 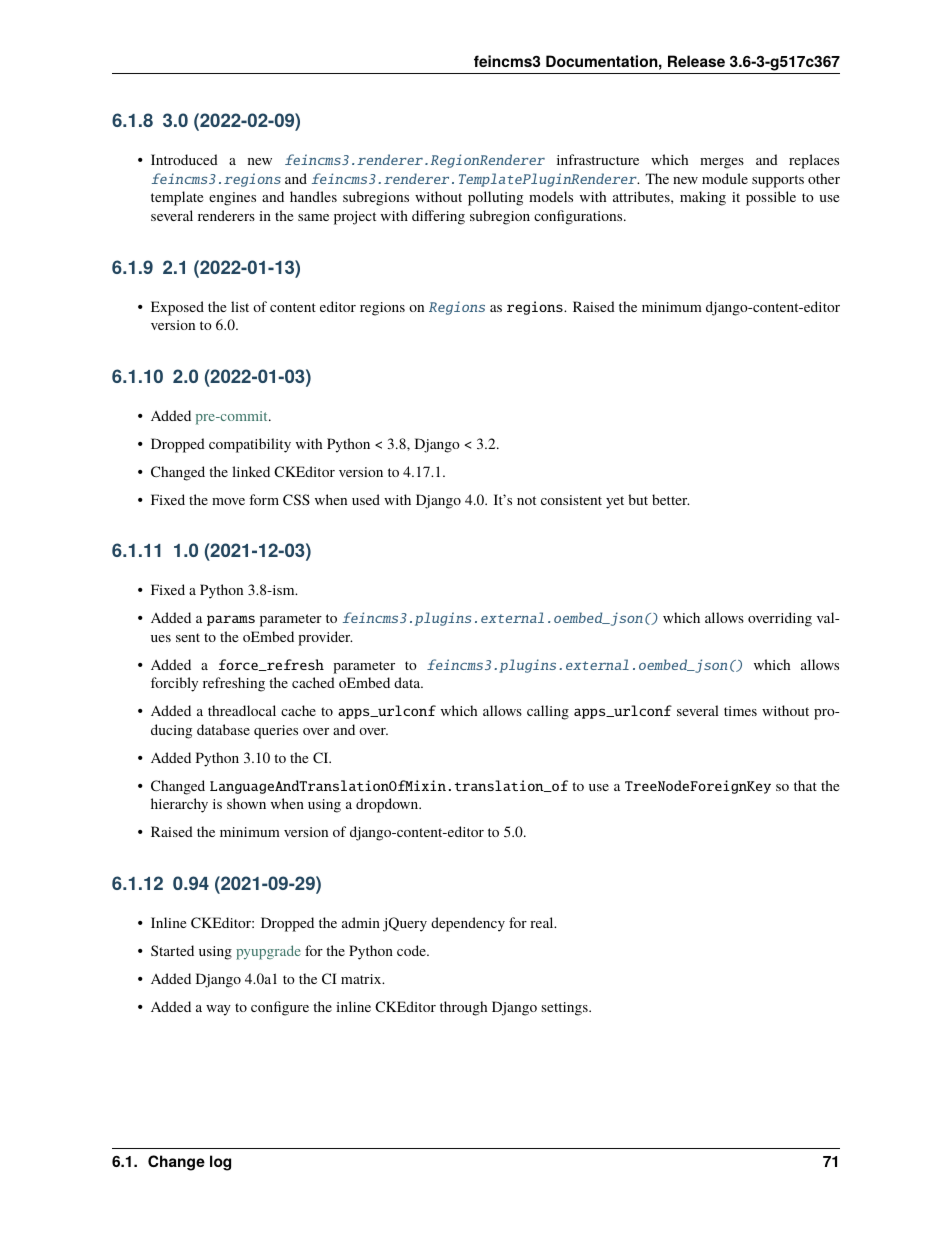 What do you see at coordinates (463, 1008) in the page?
I see `through` at bounding box center [463, 1008].
